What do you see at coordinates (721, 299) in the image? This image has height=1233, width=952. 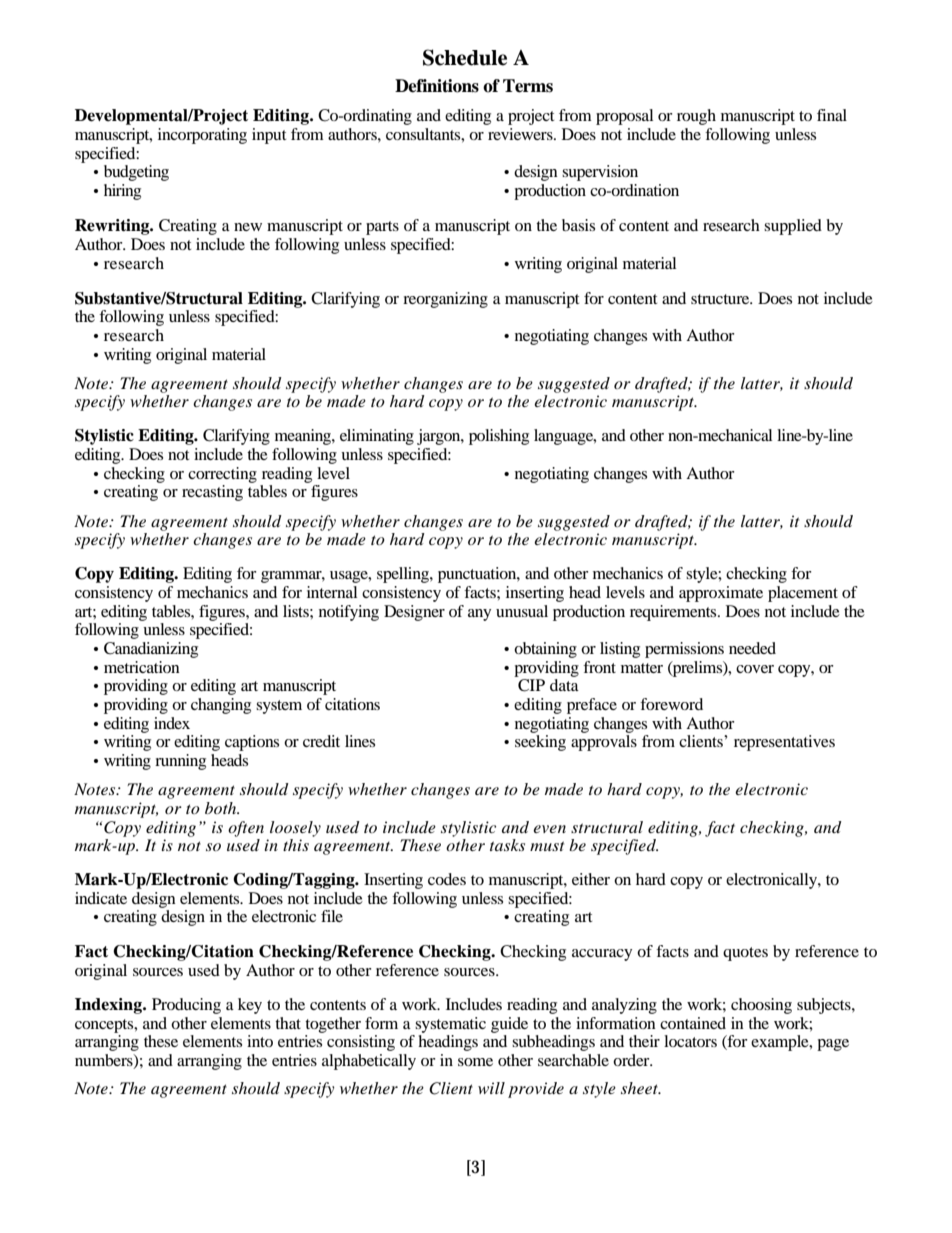 I see `structure` at bounding box center [721, 299].
